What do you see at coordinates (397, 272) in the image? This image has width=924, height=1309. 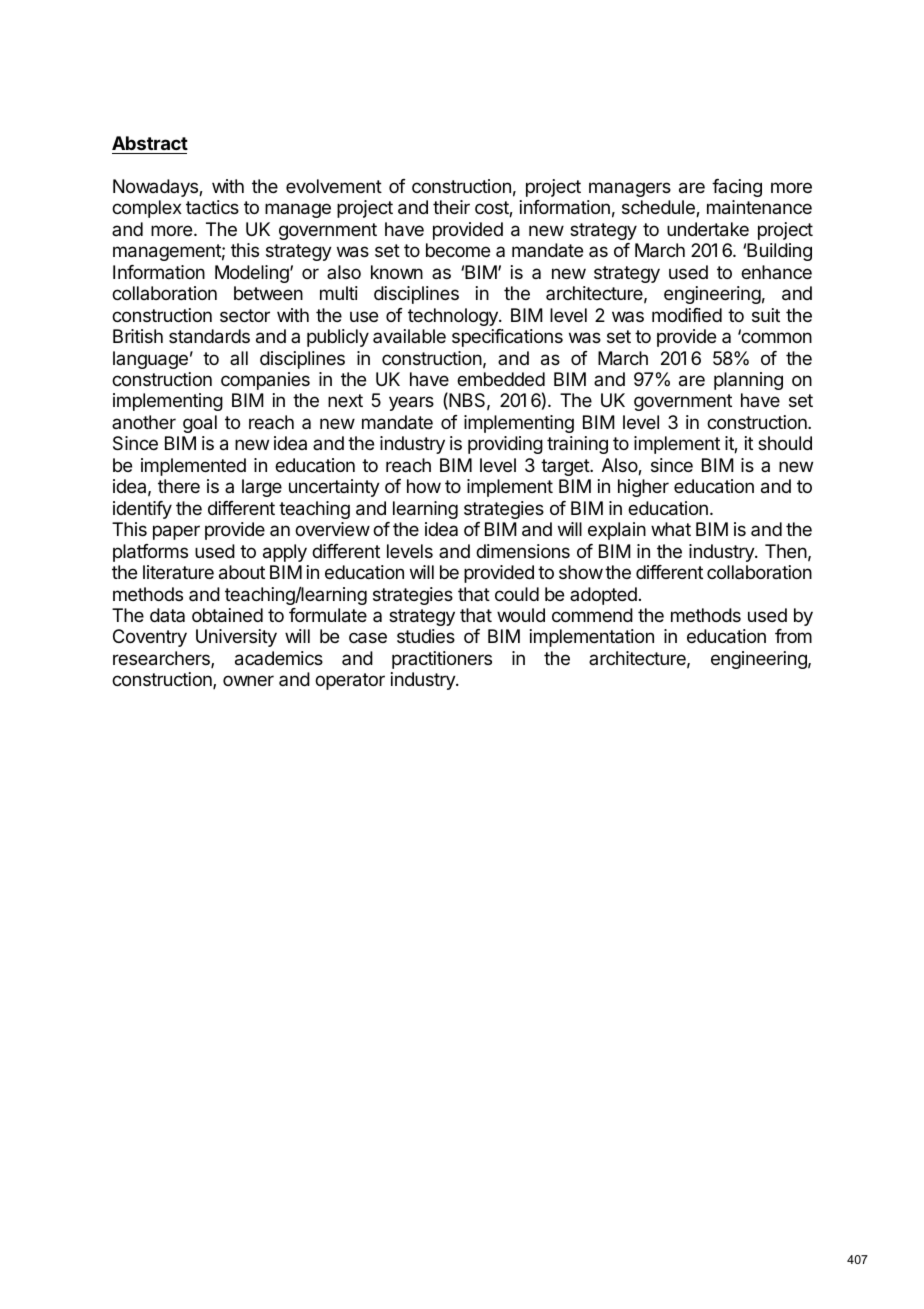 I see `known` at bounding box center [397, 272].
